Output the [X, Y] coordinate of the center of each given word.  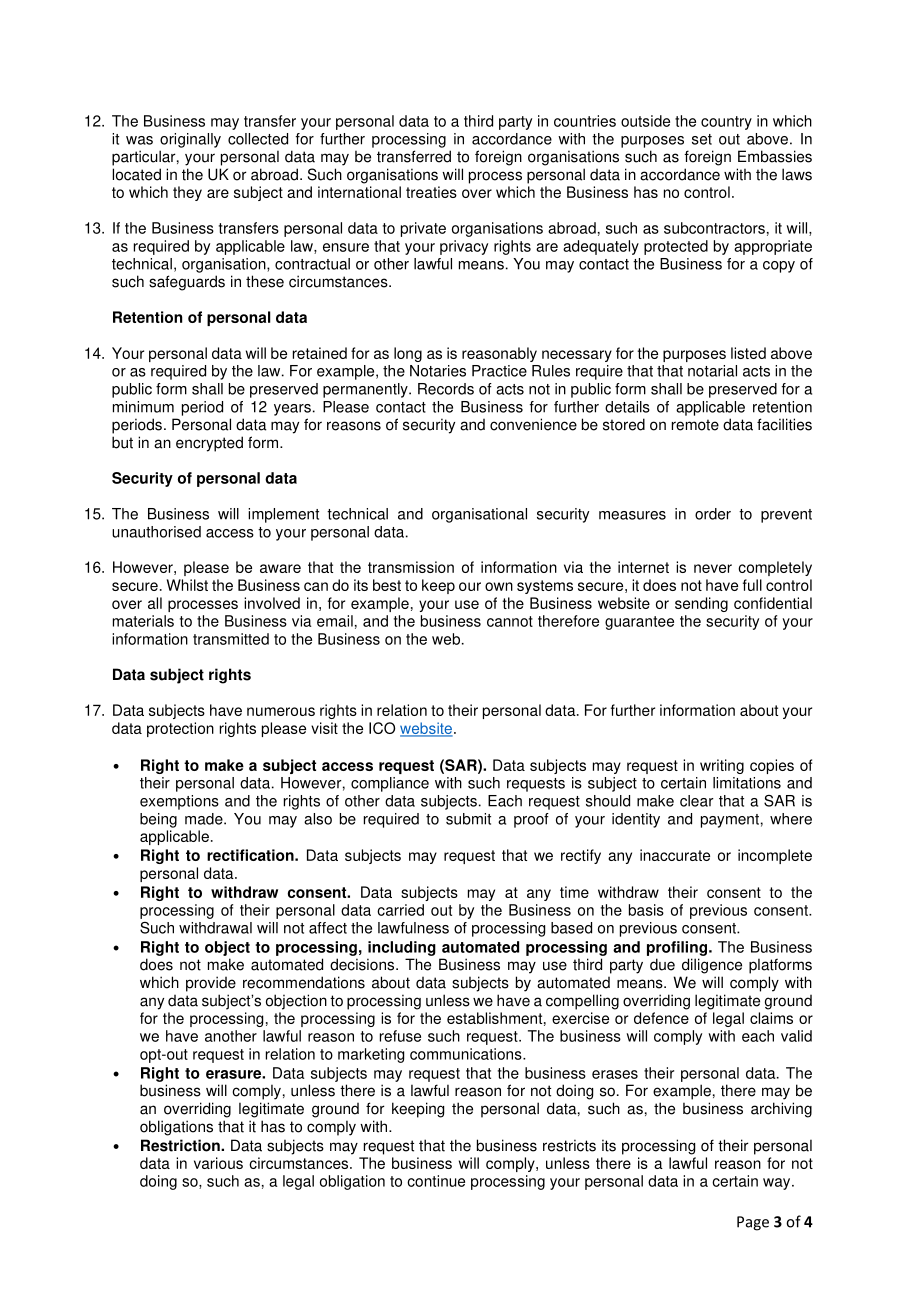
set [702, 139]
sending [701, 604]
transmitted [231, 639]
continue [436, 1181]
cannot [510, 621]
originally [190, 140]
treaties [431, 192]
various [218, 1163]
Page [753, 1223]
